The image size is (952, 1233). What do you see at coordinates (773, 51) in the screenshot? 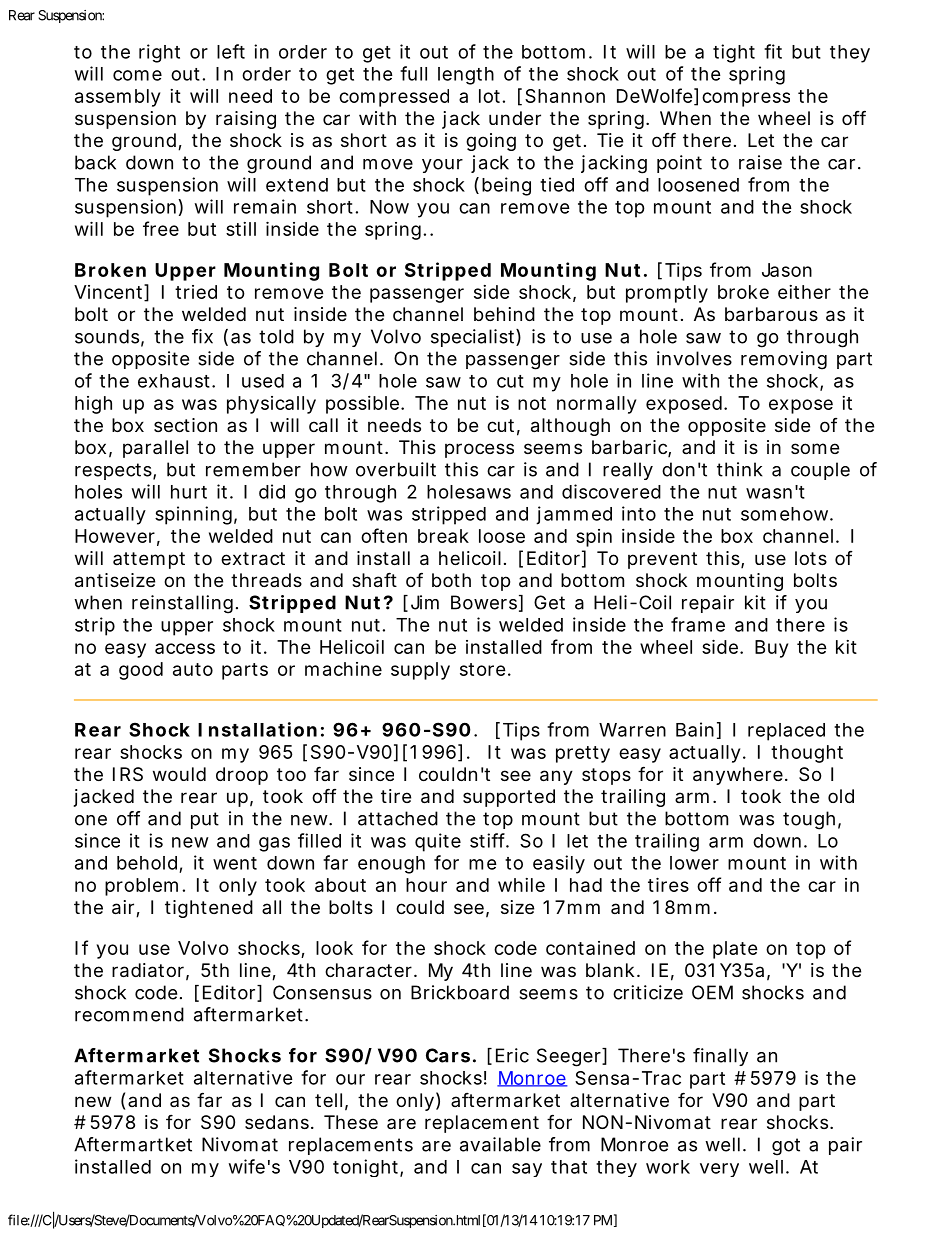
I see `fit` at bounding box center [773, 51].
